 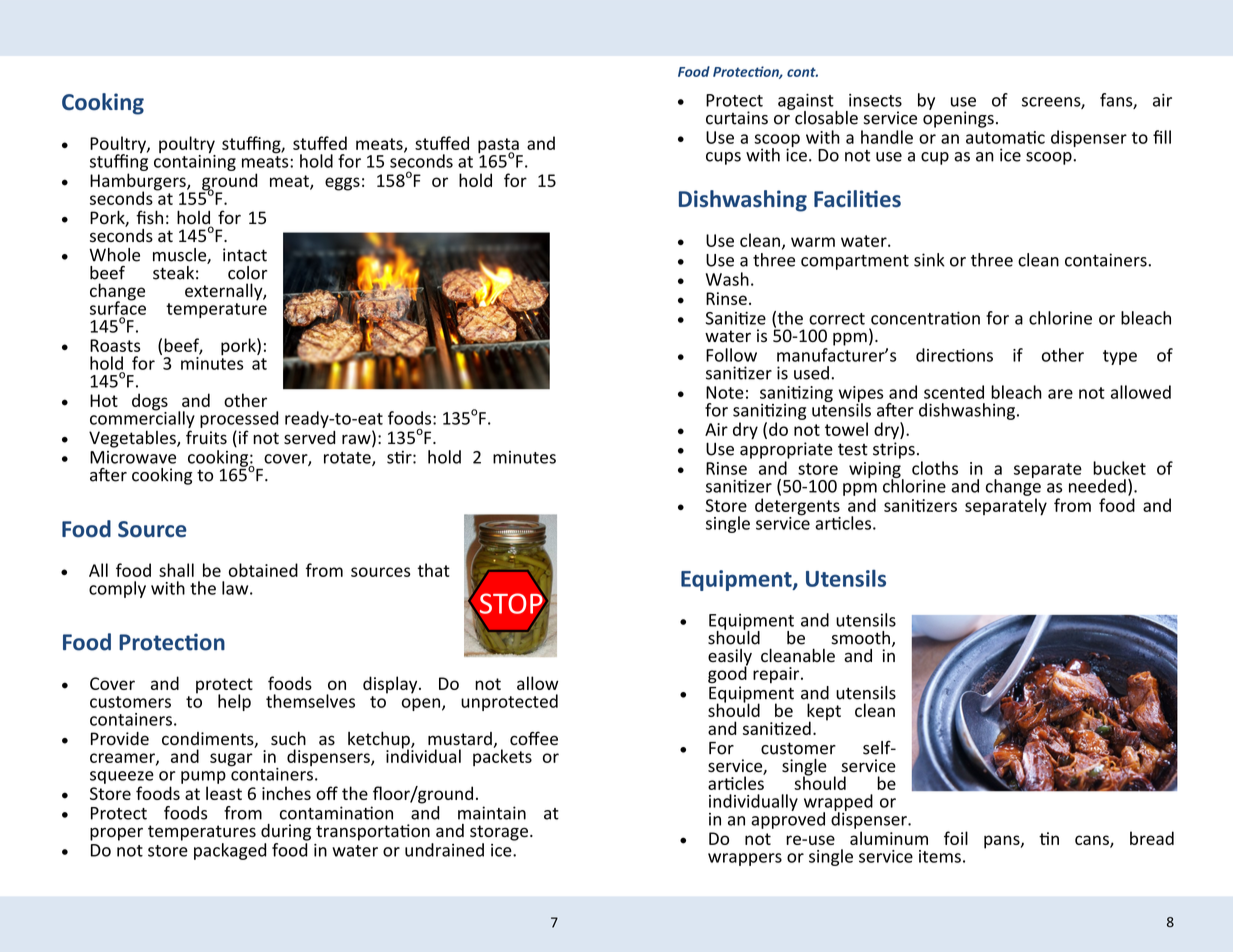 What do you see at coordinates (1005, 137) in the screenshot?
I see `automatic` at bounding box center [1005, 137].
